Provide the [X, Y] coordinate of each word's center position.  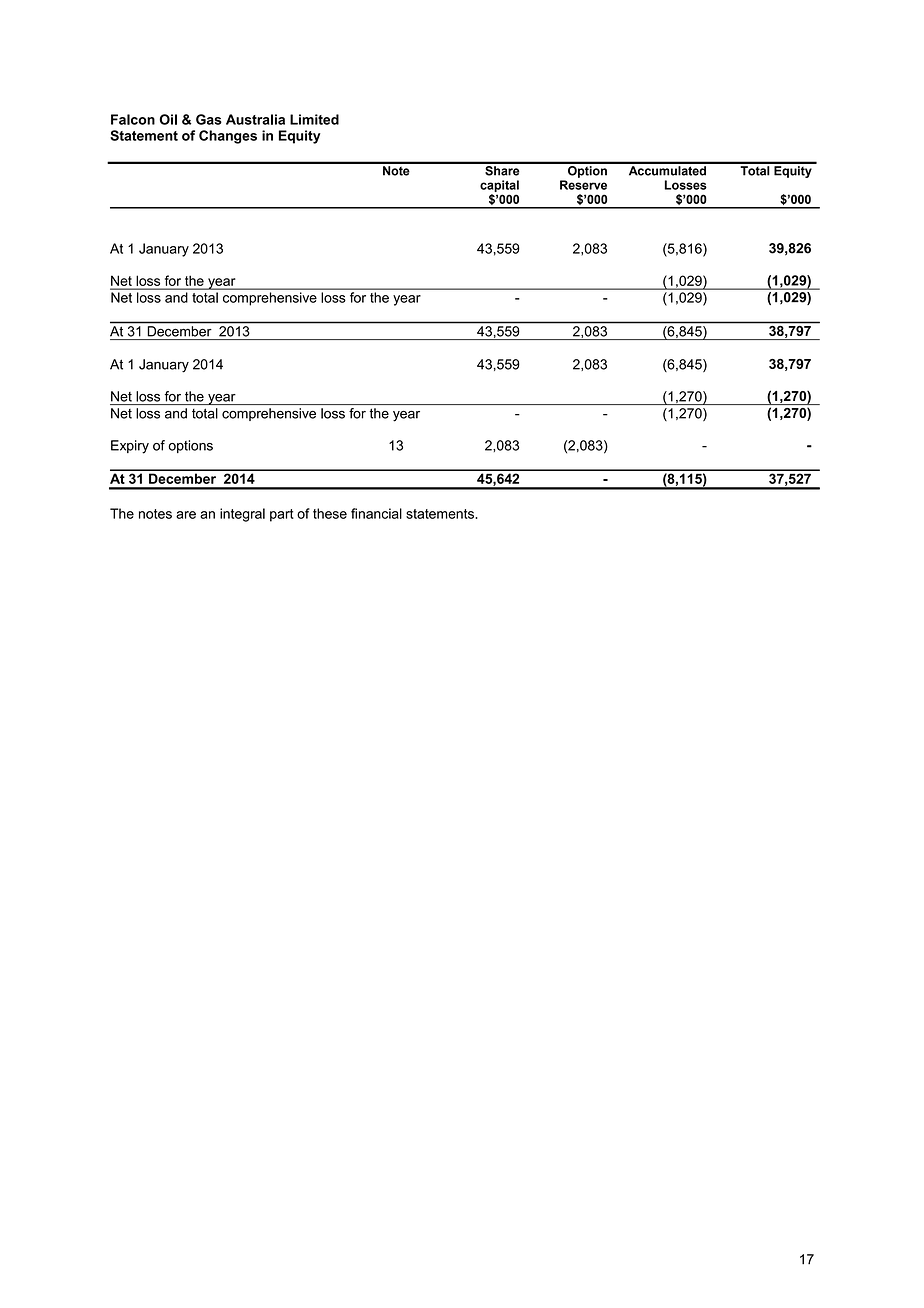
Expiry [130, 447]
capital [499, 186]
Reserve [583, 185]
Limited [314, 119]
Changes [228, 137]
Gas [209, 119]
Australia [255, 119]
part [282, 515]
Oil [168, 119]
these [330, 513]
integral [242, 515]
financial [376, 513]
